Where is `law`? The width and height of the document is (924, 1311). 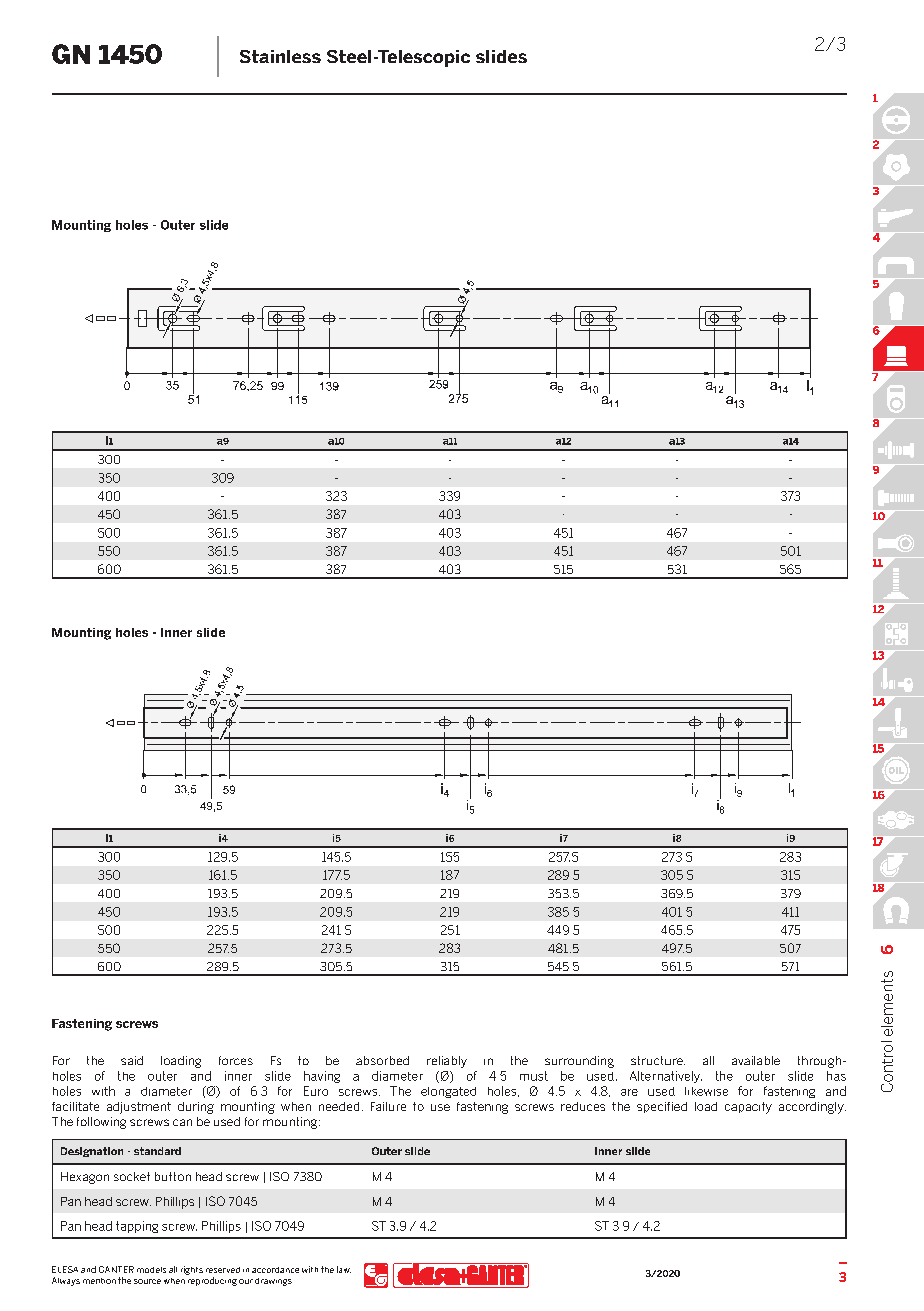
law is located at coordinates (344, 1269).
